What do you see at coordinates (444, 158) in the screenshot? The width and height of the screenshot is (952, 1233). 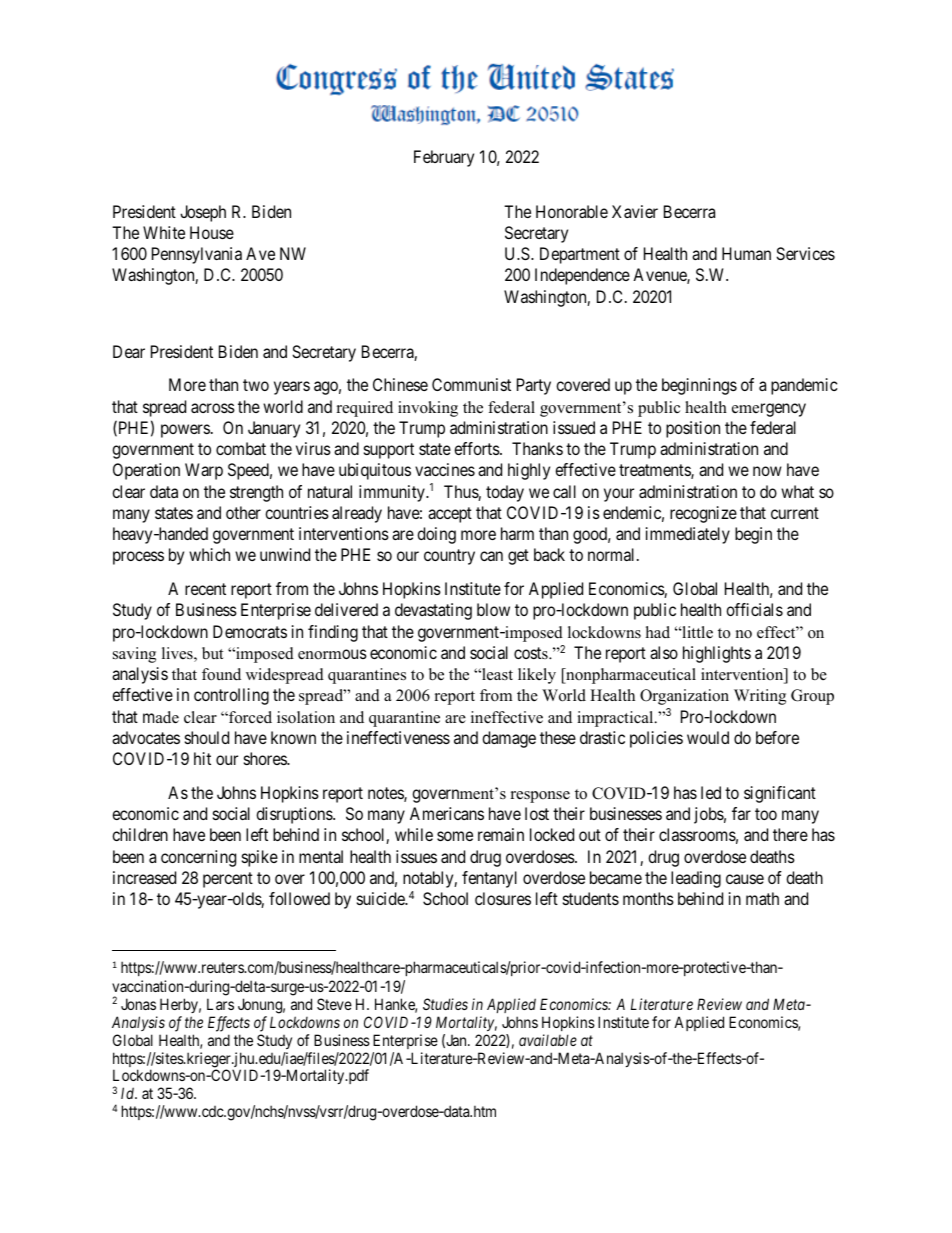 I see `February` at bounding box center [444, 158].
